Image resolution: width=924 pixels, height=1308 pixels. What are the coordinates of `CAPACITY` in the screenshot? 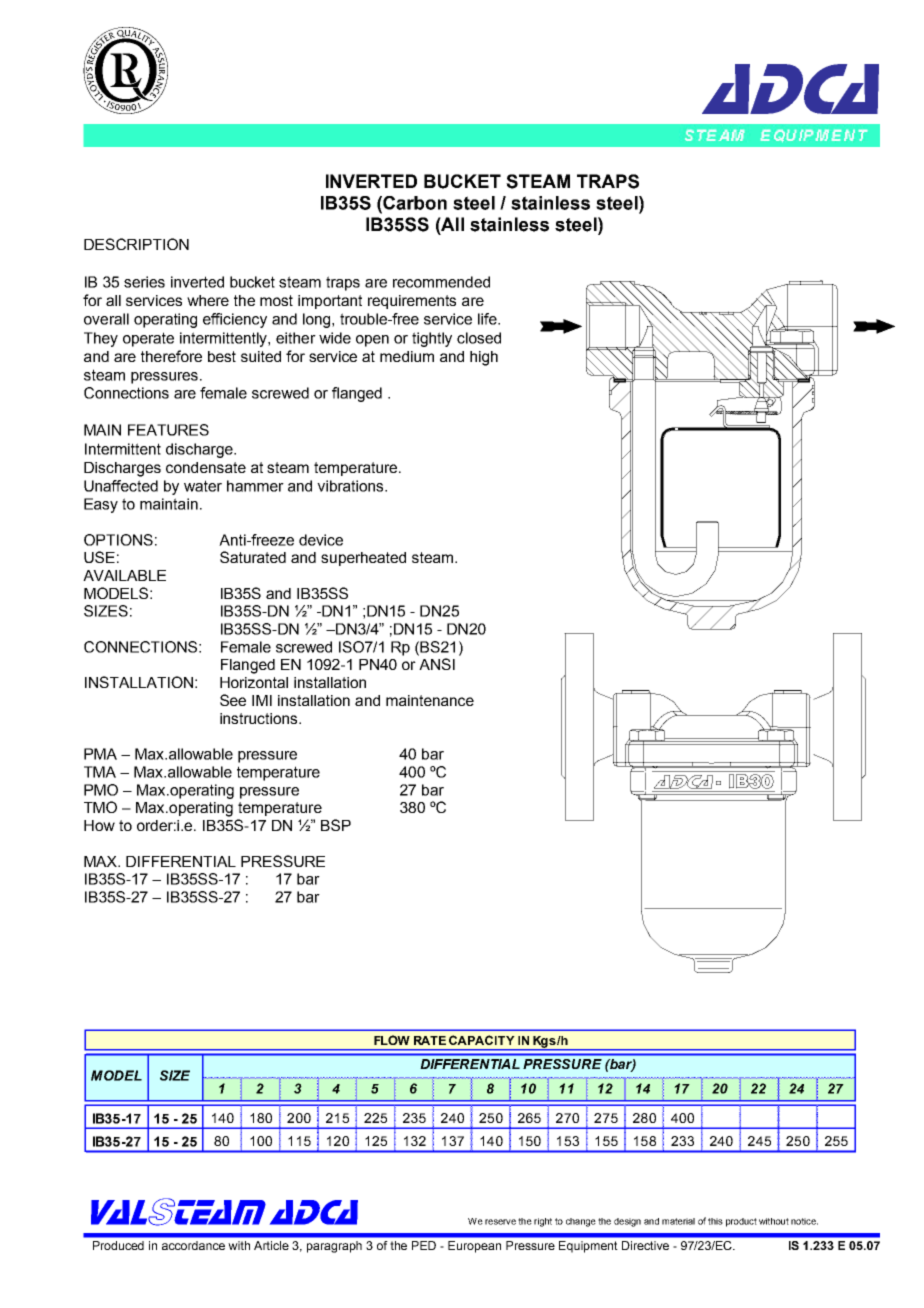 It's located at (482, 1040).
